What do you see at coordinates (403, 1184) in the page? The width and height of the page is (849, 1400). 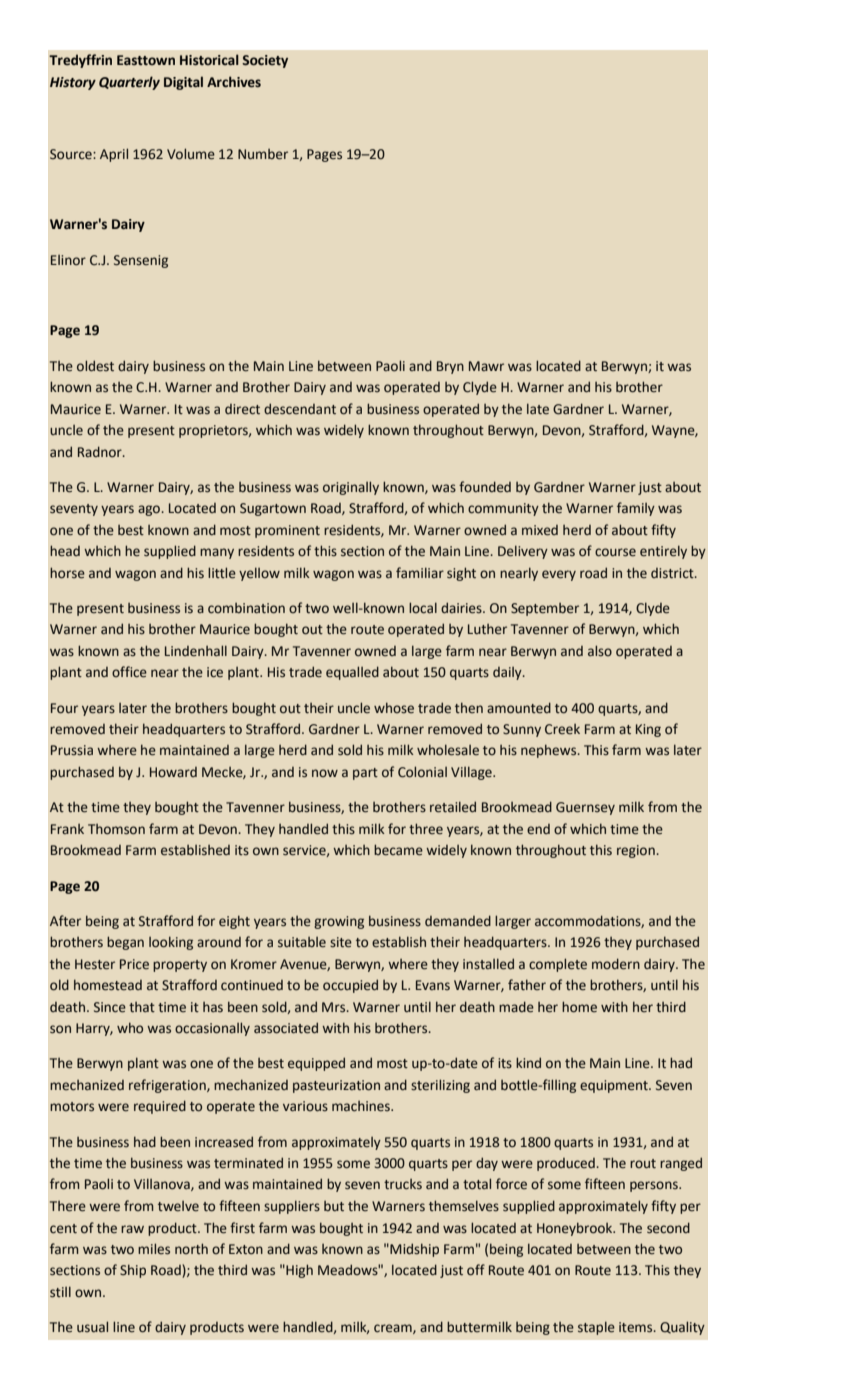 I see `trucks` at bounding box center [403, 1184].
